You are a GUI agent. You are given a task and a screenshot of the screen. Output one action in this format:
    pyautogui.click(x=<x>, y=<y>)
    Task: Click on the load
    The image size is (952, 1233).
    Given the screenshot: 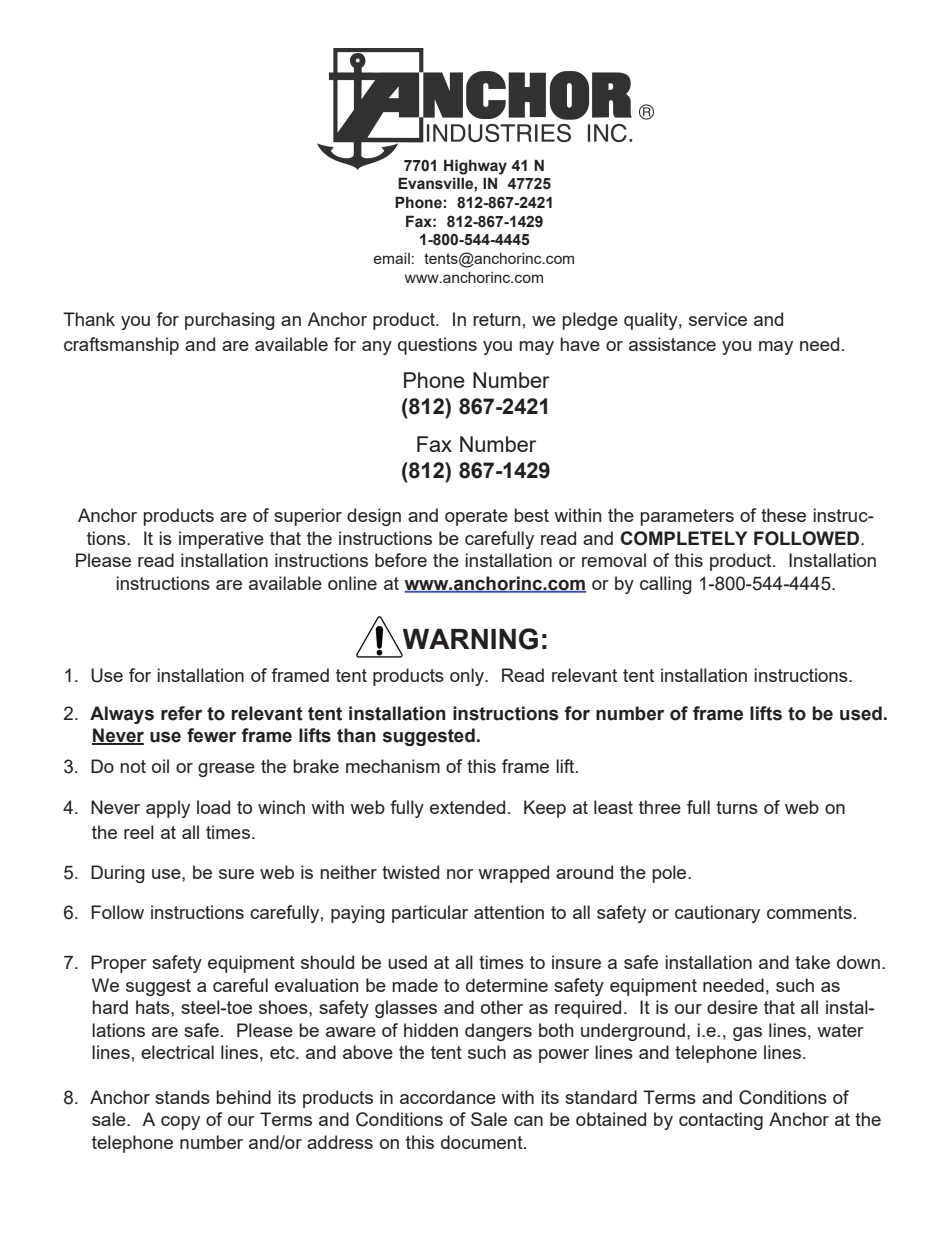 What is the action you would take?
    pyautogui.click(x=213, y=807)
